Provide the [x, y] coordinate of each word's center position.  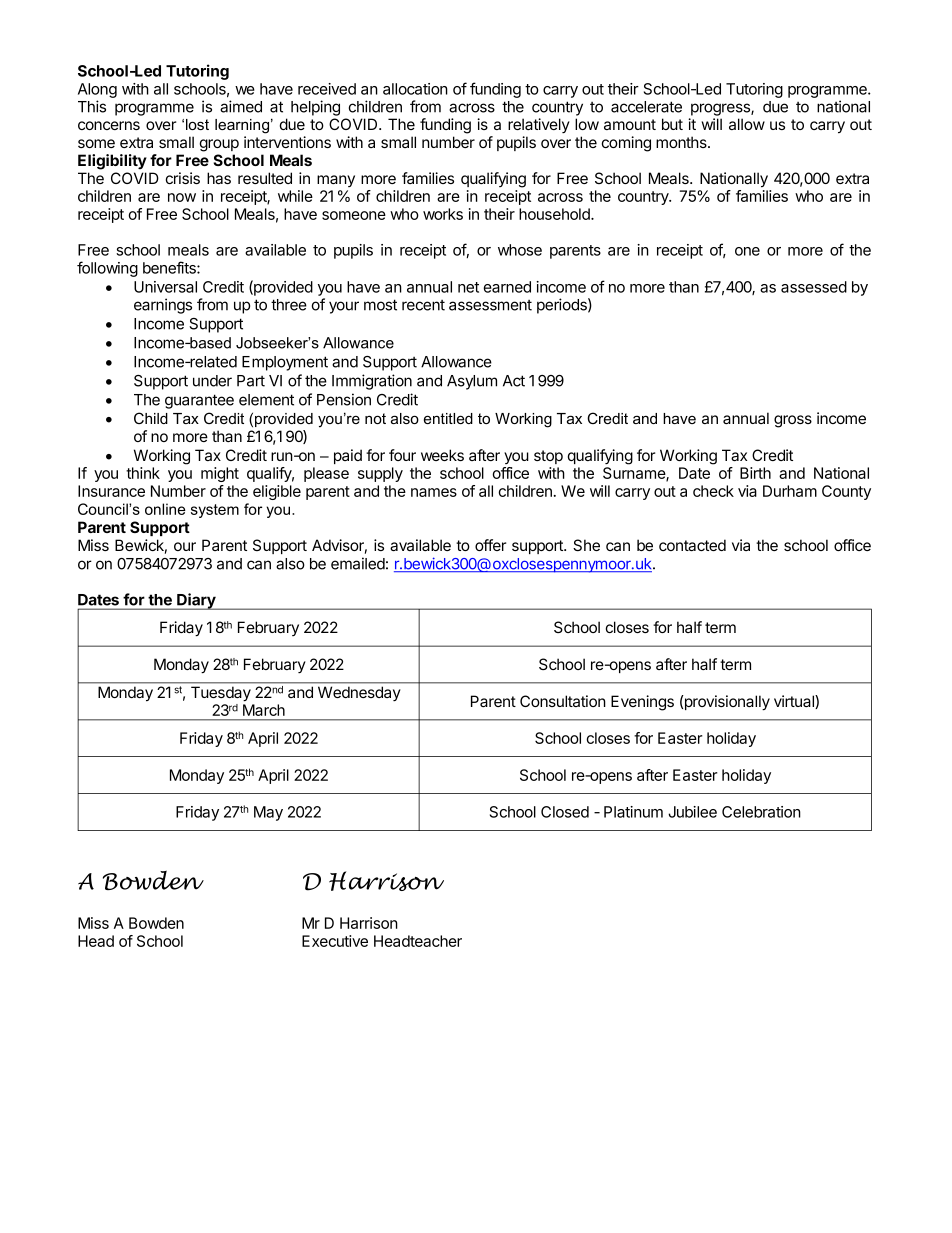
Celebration [761, 812]
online [165, 509]
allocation [415, 89]
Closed [565, 812]
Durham [790, 491]
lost [197, 124]
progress [721, 109]
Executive [335, 941]
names [434, 492]
